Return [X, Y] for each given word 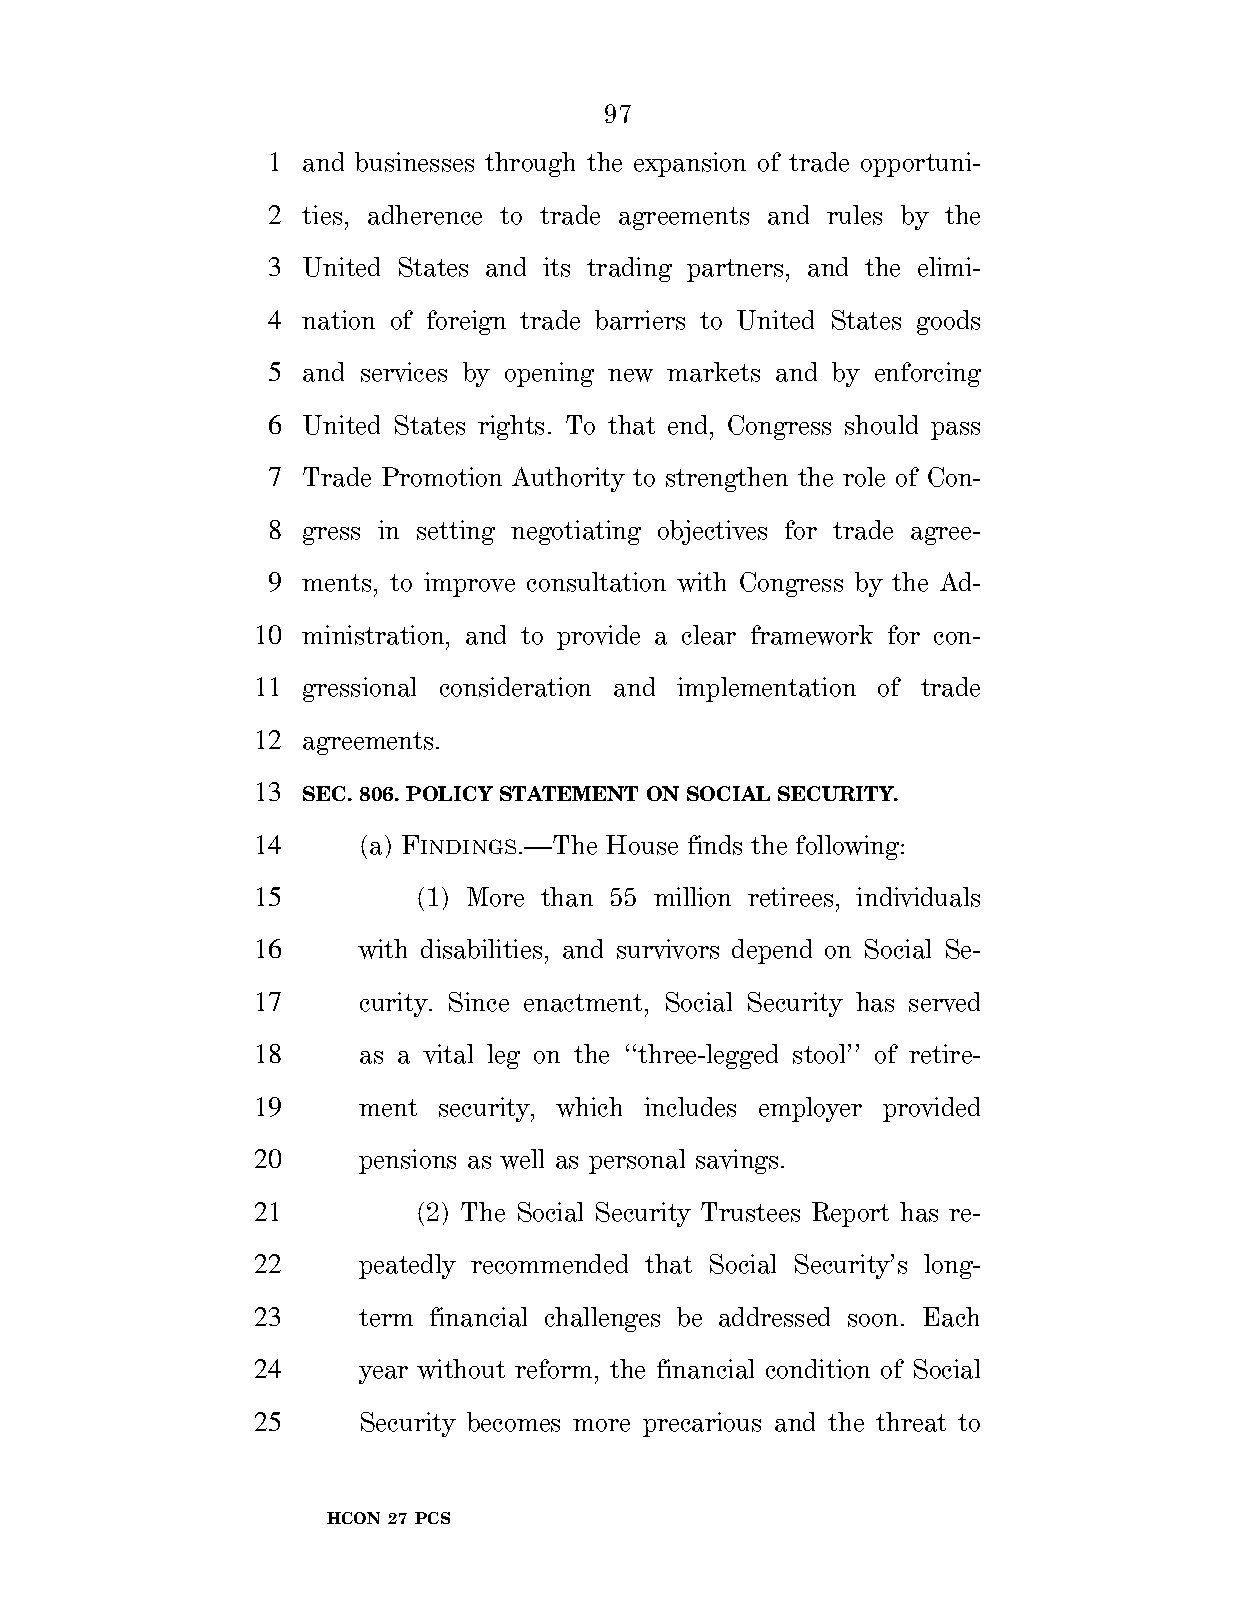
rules [854, 215]
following [849, 847]
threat [911, 1422]
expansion [690, 164]
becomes [513, 1422]
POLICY [449, 793]
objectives [712, 532]
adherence [425, 215]
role [864, 477]
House [642, 845]
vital [448, 1054]
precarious [702, 1424]
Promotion [442, 477]
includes [690, 1107]
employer [810, 1109]
